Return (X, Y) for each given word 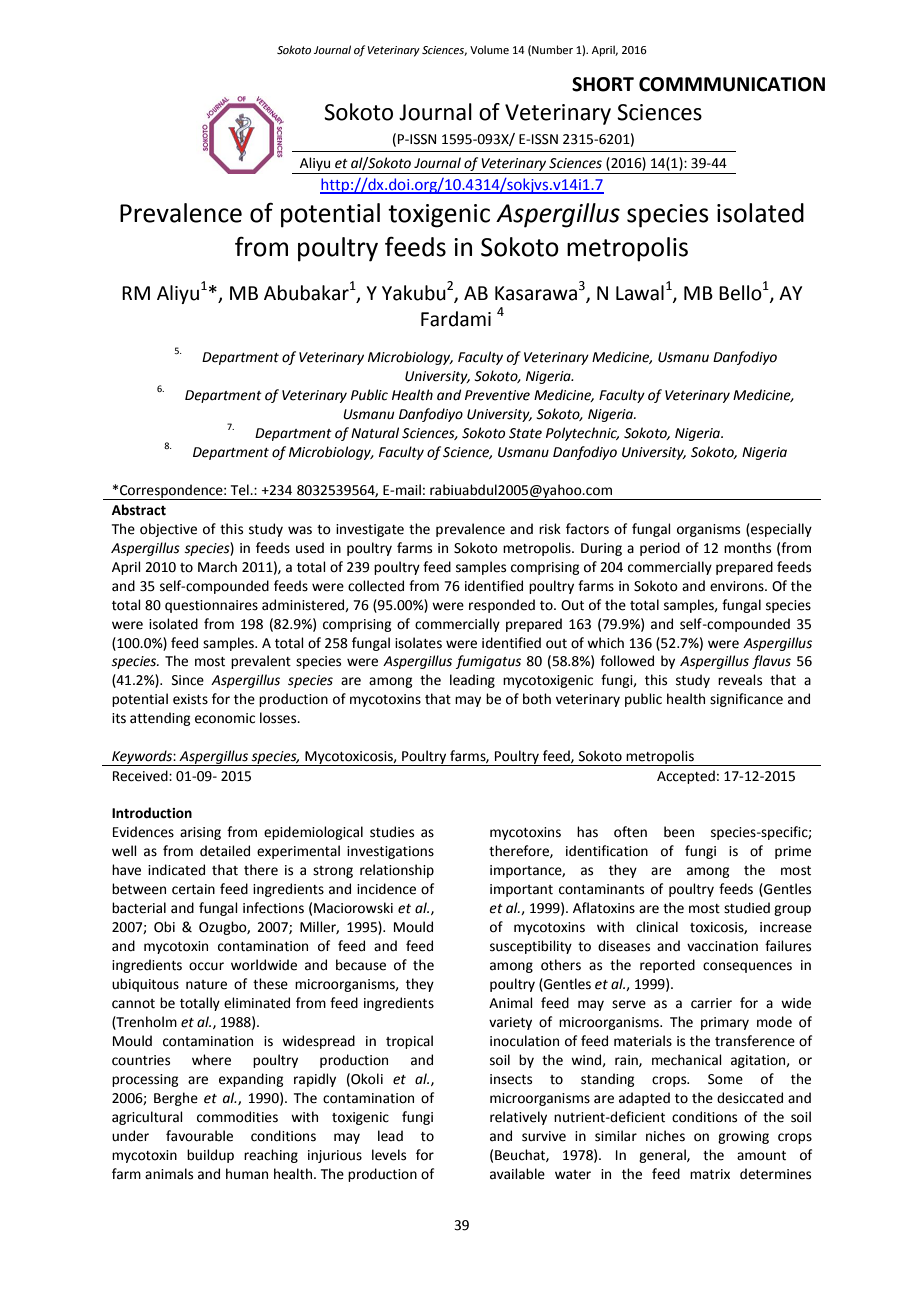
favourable (199, 1136)
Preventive (497, 395)
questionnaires (211, 606)
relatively (518, 1118)
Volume (489, 49)
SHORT (603, 84)
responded (502, 606)
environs (738, 586)
